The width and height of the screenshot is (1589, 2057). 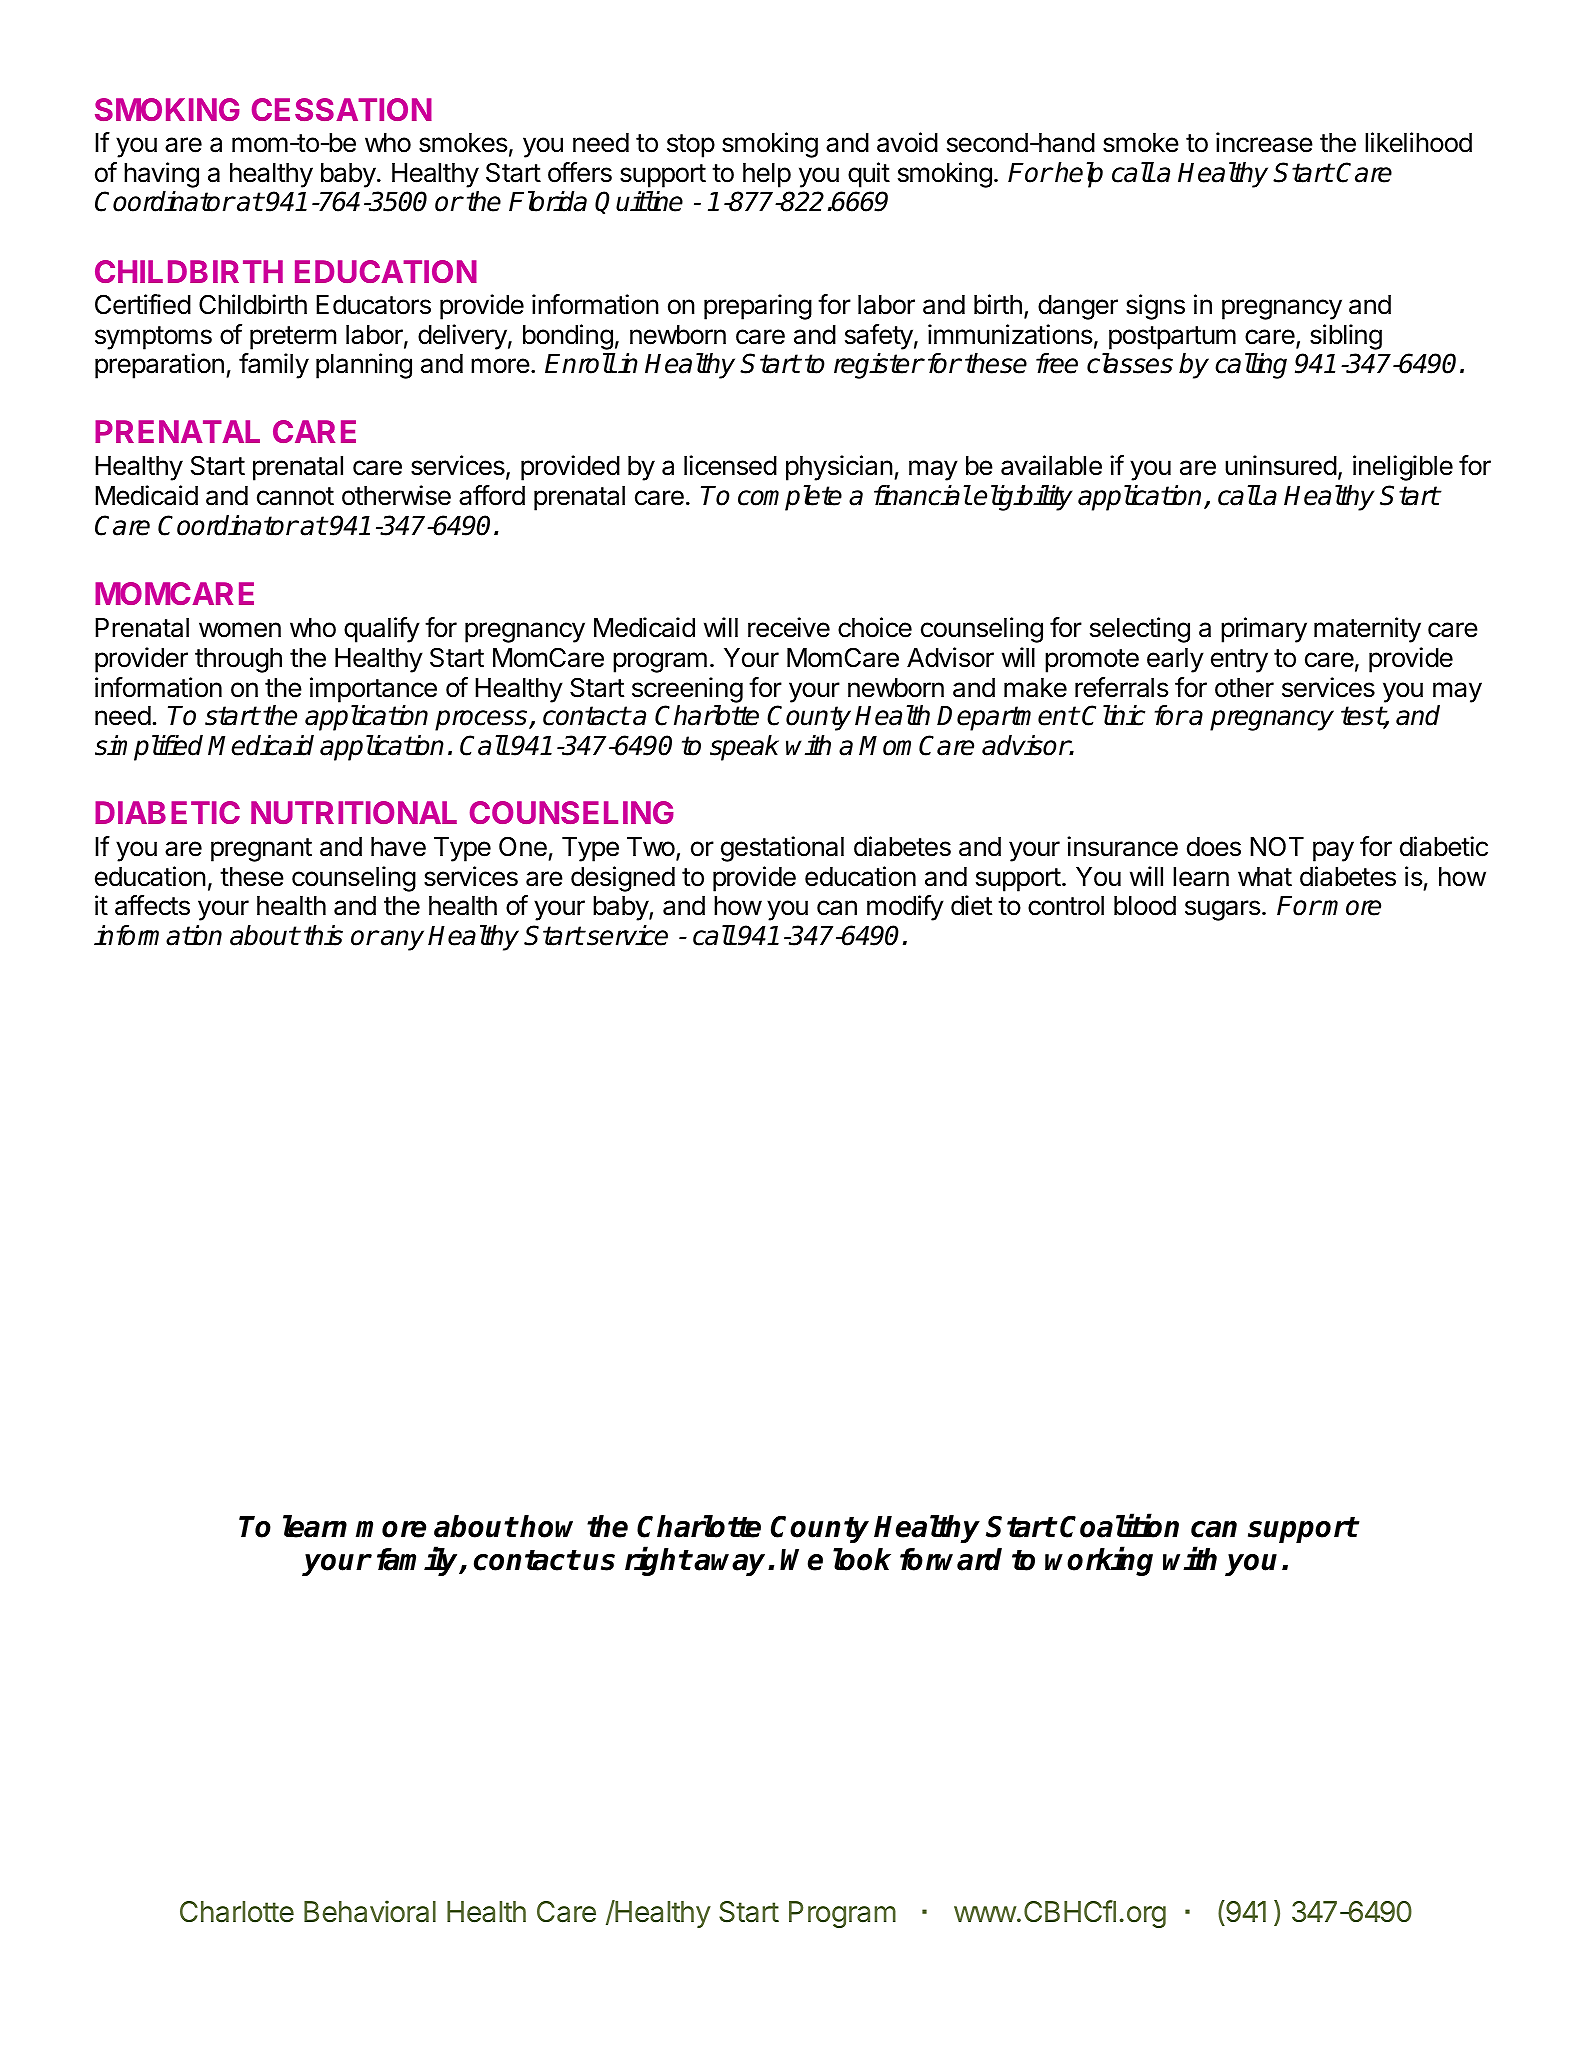 What do you see at coordinates (731, 1565) in the screenshot?
I see `away` at bounding box center [731, 1565].
